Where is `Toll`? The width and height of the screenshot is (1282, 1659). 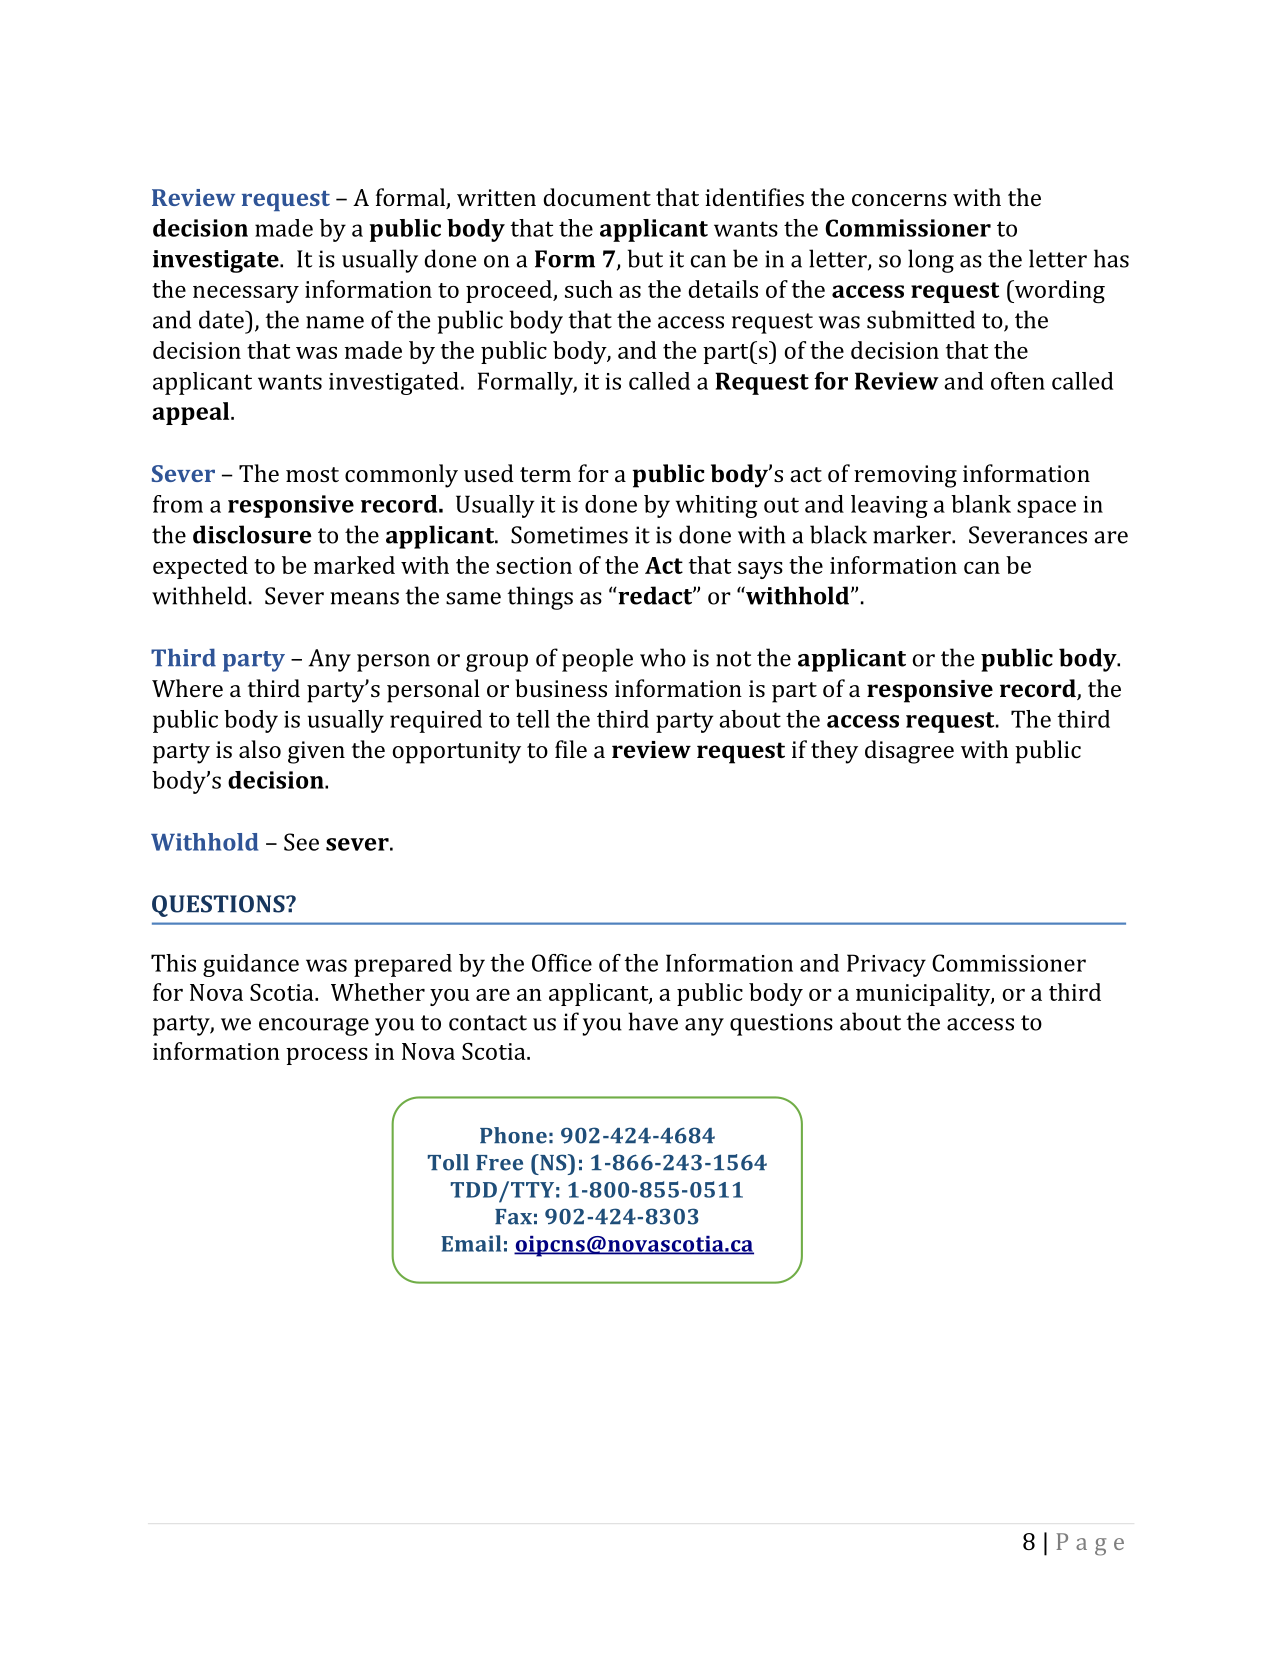
Toll is located at coordinates (448, 1162).
